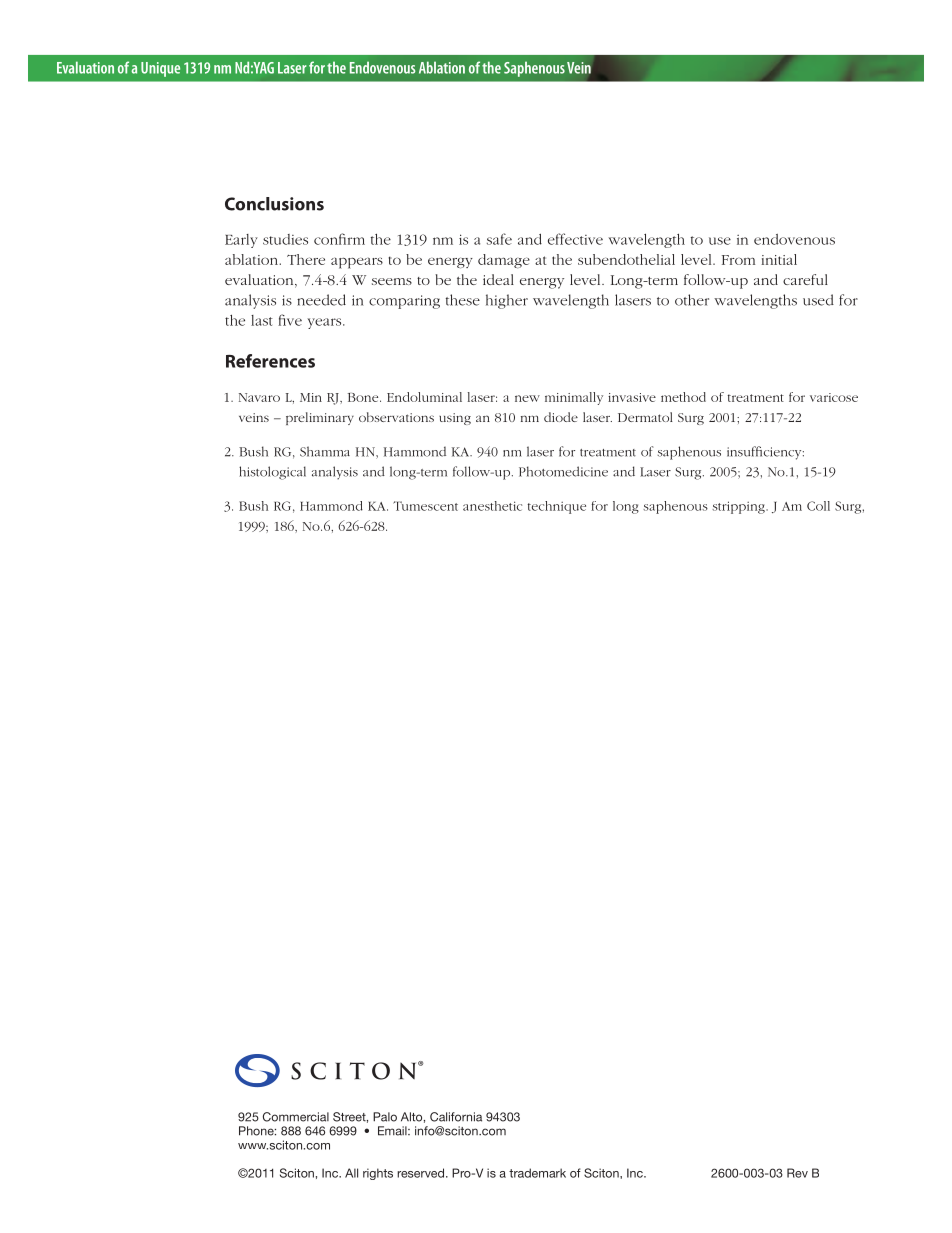 The image size is (952, 1233). What do you see at coordinates (499, 239) in the screenshot?
I see `safe` at bounding box center [499, 239].
